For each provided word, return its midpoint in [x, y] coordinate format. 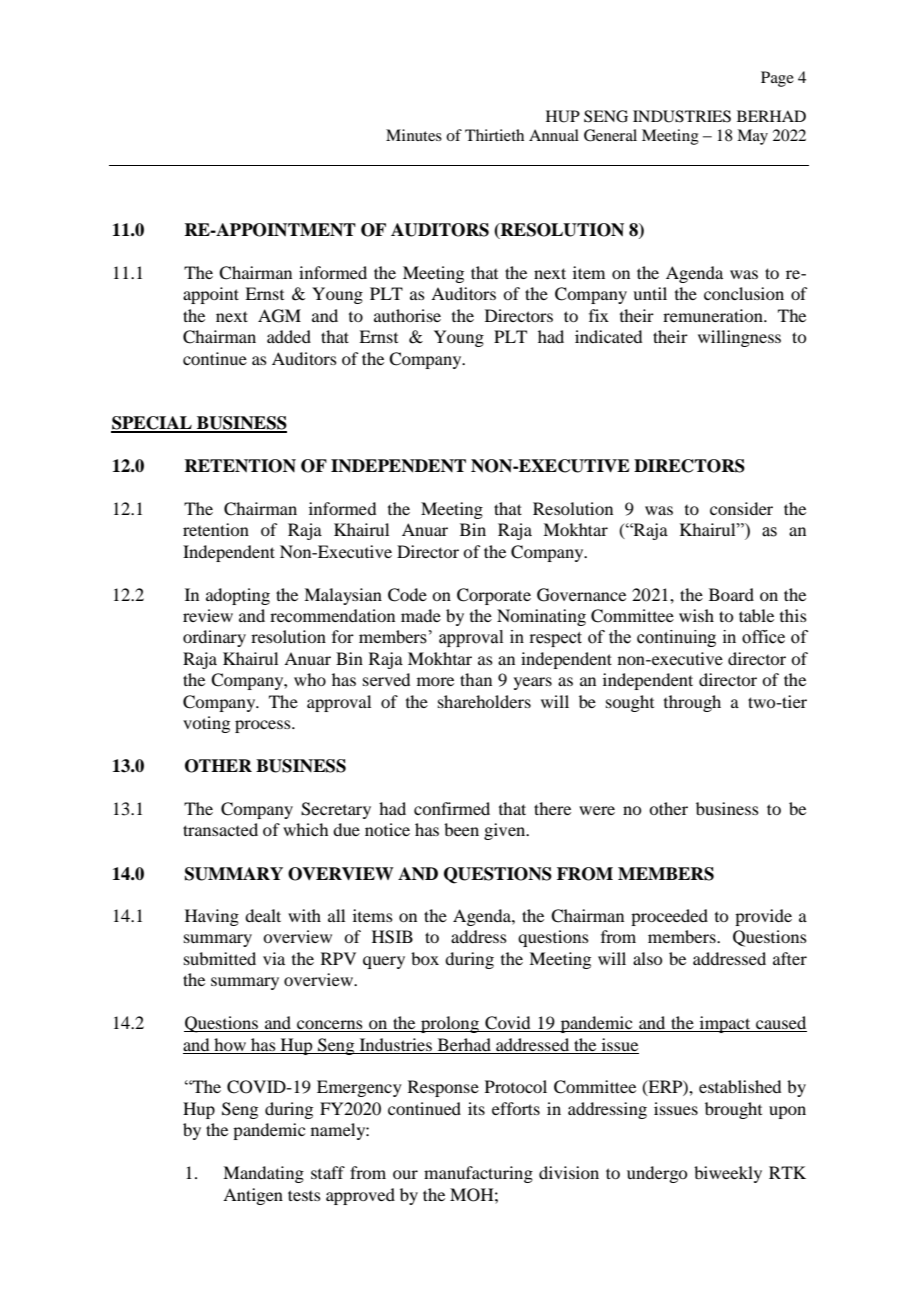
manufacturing [478, 1174]
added [289, 336]
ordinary [214, 638]
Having [212, 917]
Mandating [263, 1174]
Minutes [414, 135]
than [476, 679]
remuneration [714, 315]
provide [763, 917]
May [752, 137]
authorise [407, 315]
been [461, 829]
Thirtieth [494, 135]
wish [696, 615]
